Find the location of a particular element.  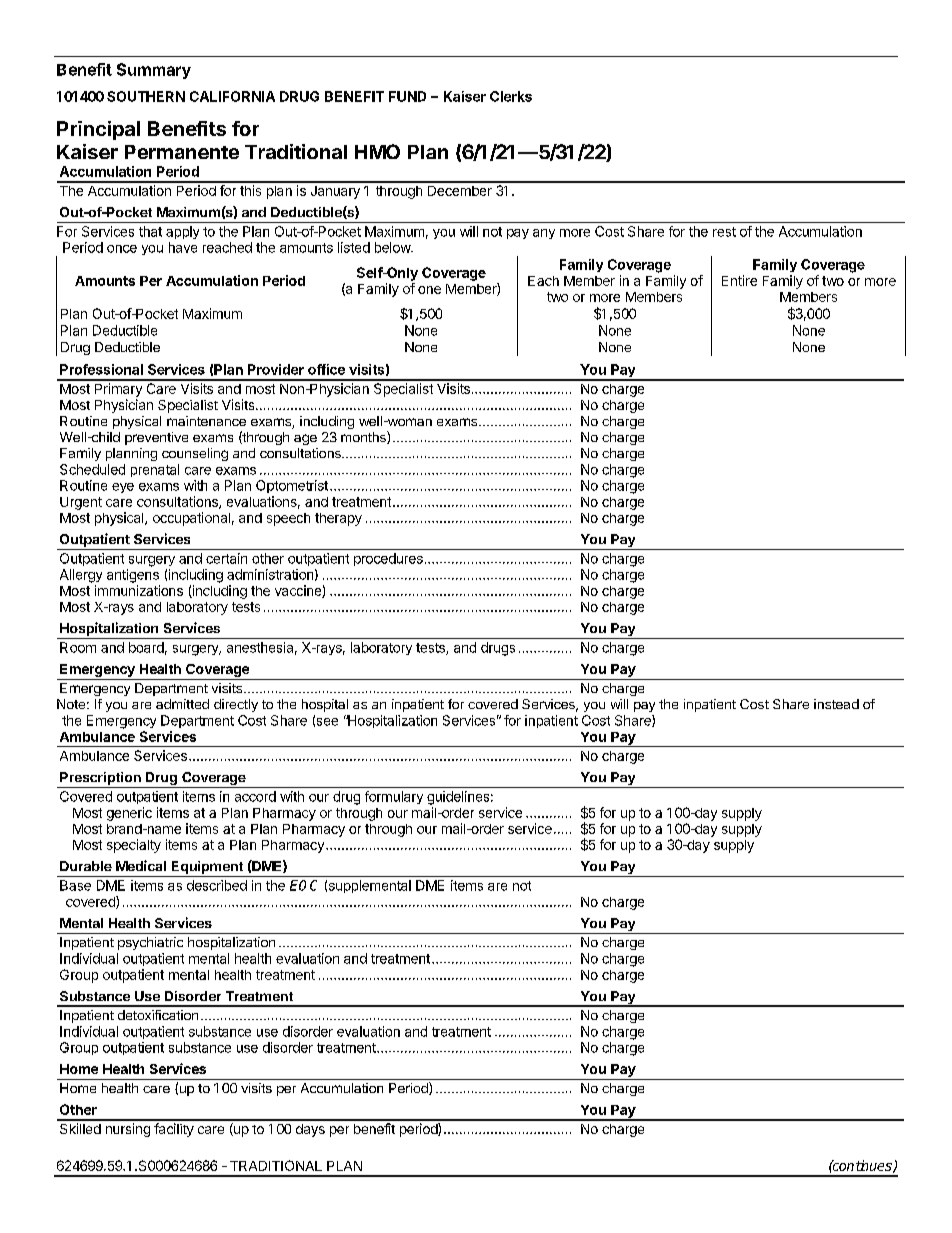

below is located at coordinates (393, 247).
